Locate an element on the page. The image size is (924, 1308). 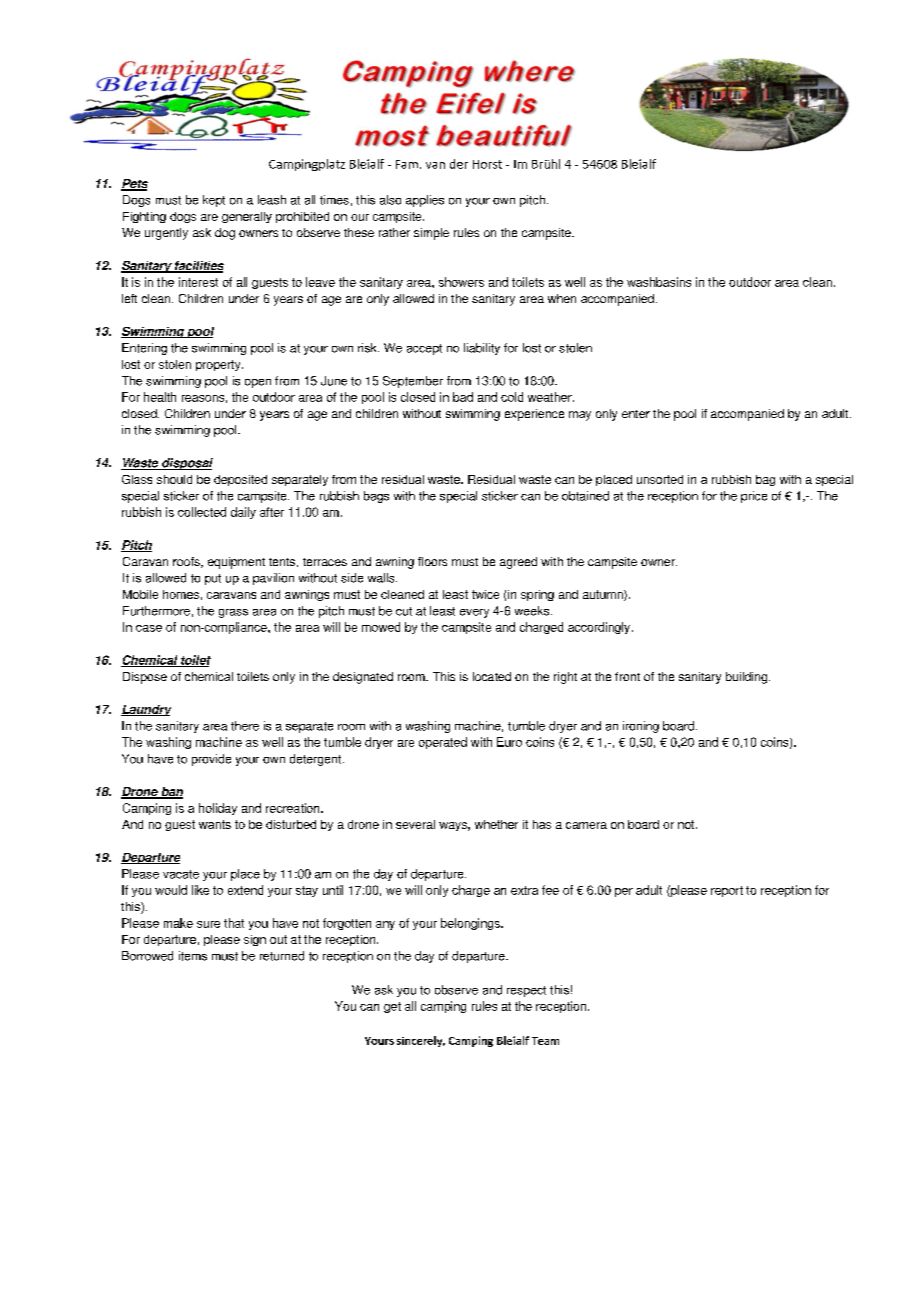
holiday is located at coordinates (218, 809).
